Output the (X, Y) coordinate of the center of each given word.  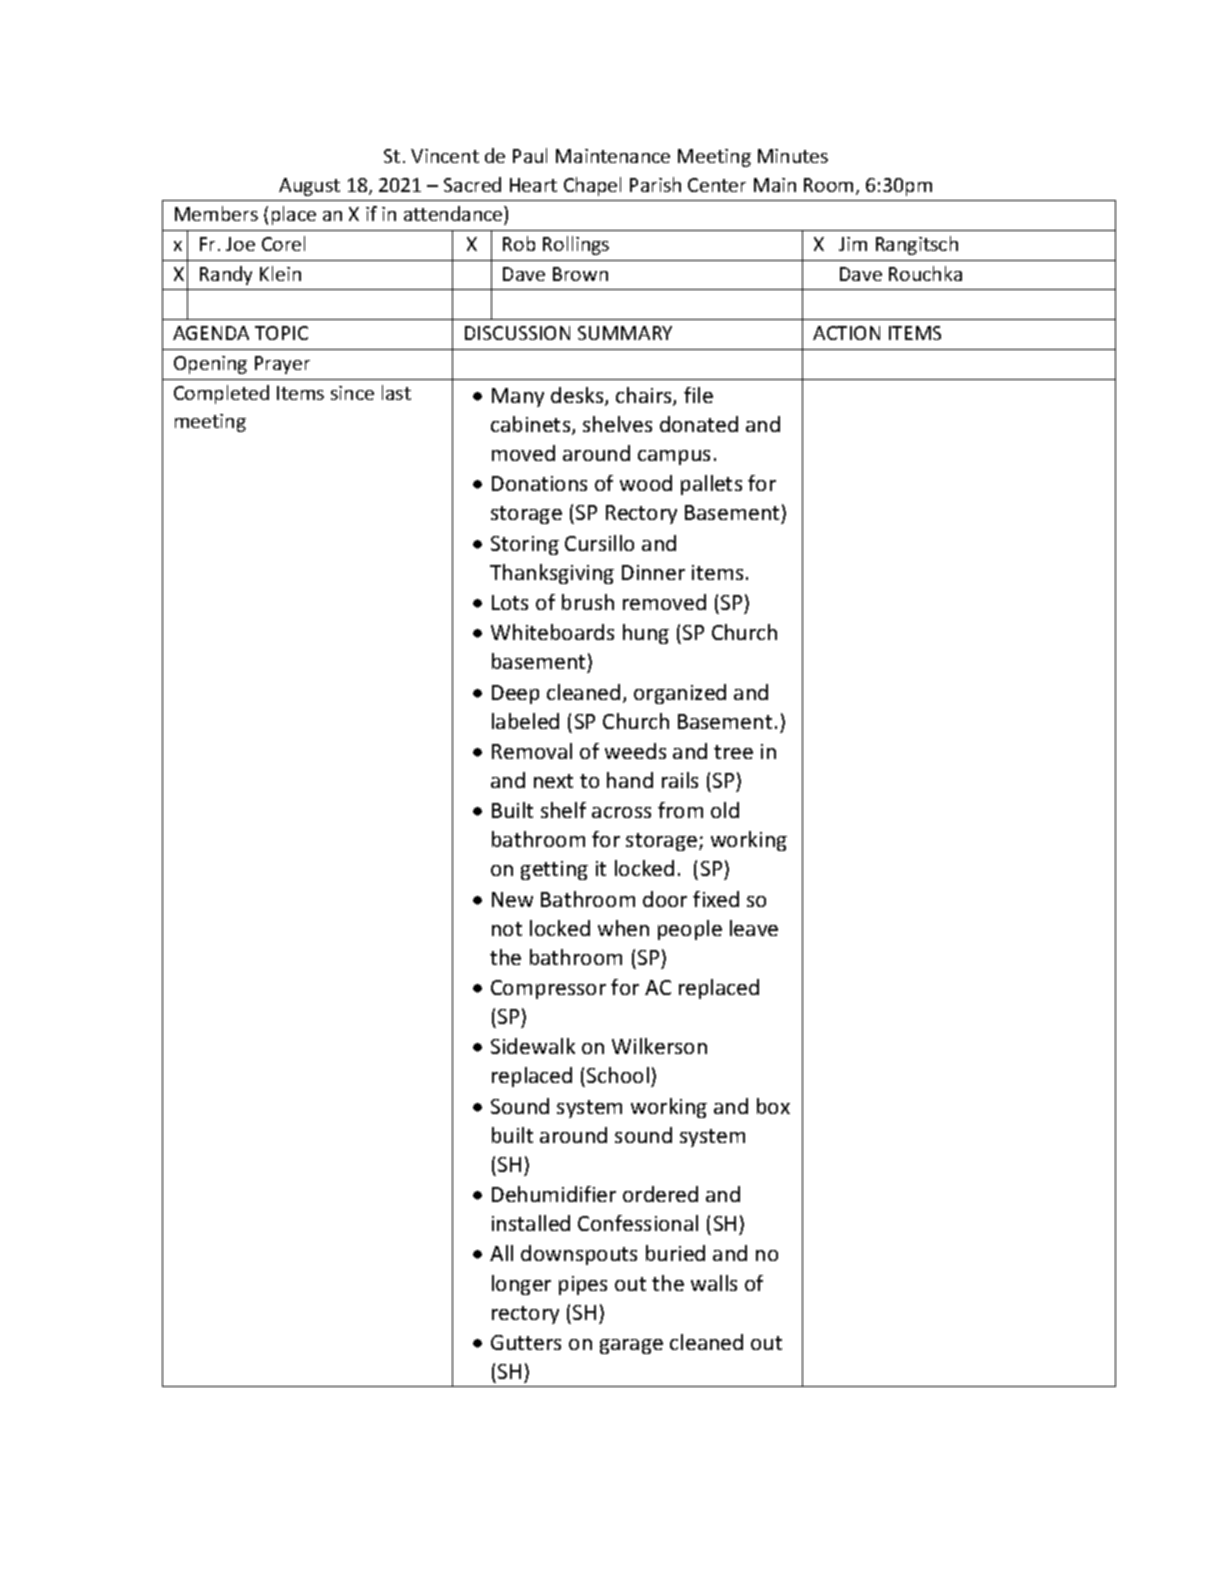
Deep (515, 694)
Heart (533, 185)
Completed (221, 394)
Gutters (526, 1342)
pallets (711, 485)
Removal (532, 751)
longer (521, 1285)
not (507, 929)
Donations (539, 483)
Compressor (548, 989)
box (773, 1106)
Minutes (793, 156)
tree (733, 752)
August (309, 187)
